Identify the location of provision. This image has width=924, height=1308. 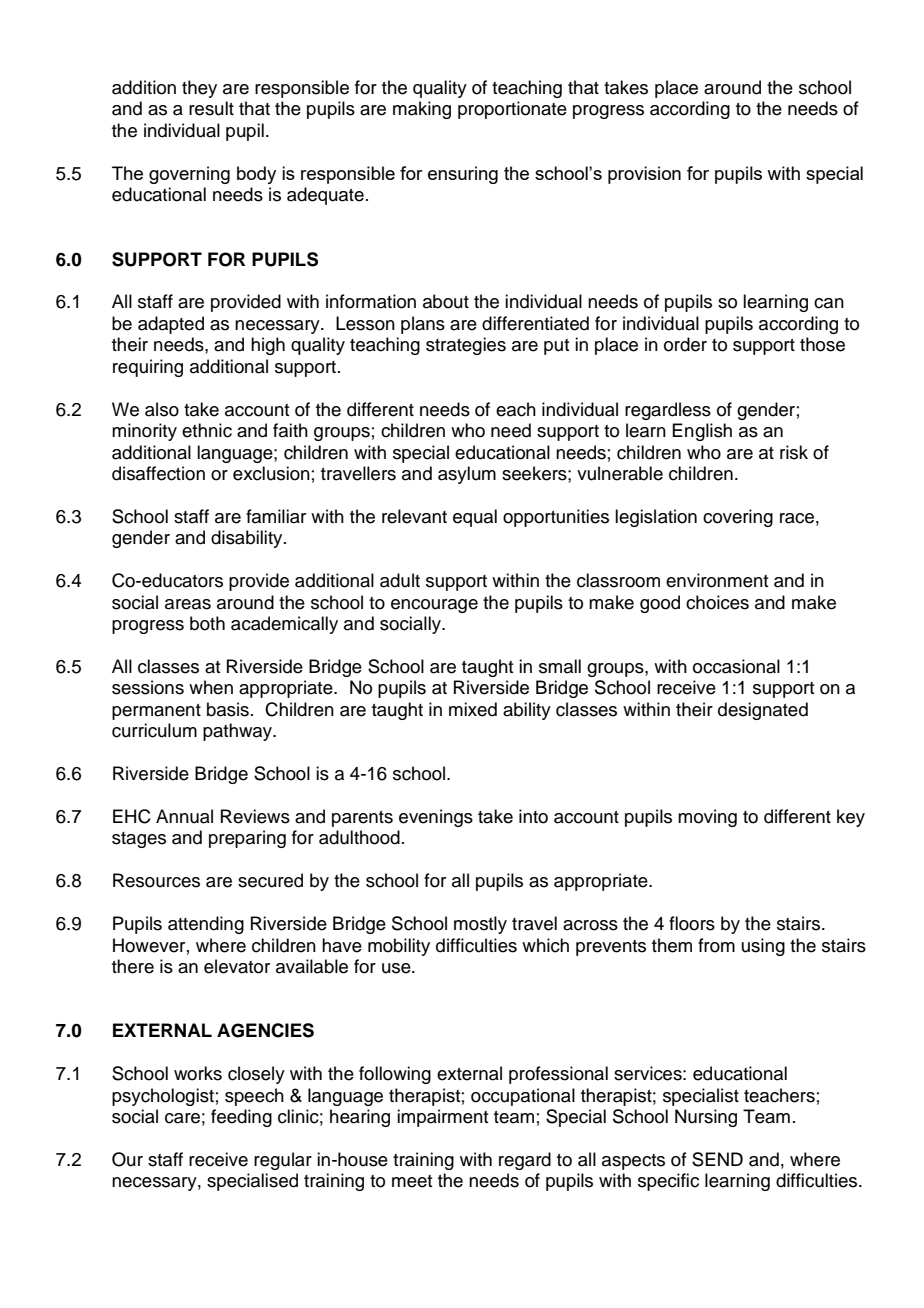
(644, 175).
